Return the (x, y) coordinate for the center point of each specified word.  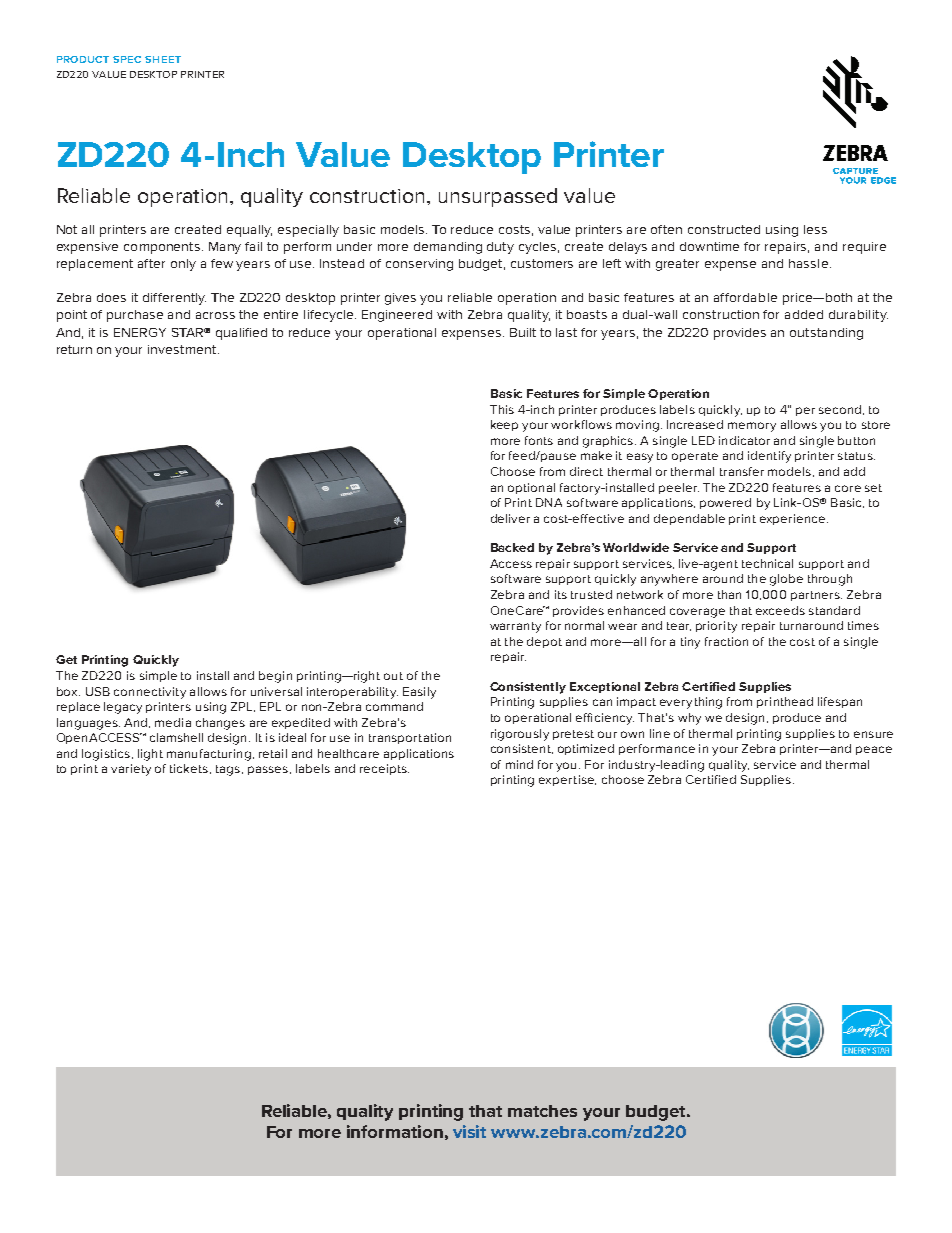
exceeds (780, 610)
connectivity (150, 693)
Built (523, 332)
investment (183, 349)
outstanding (826, 334)
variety (131, 770)
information (395, 1131)
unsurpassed (498, 197)
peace (874, 750)
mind (519, 764)
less (815, 229)
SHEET (163, 59)
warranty (515, 627)
